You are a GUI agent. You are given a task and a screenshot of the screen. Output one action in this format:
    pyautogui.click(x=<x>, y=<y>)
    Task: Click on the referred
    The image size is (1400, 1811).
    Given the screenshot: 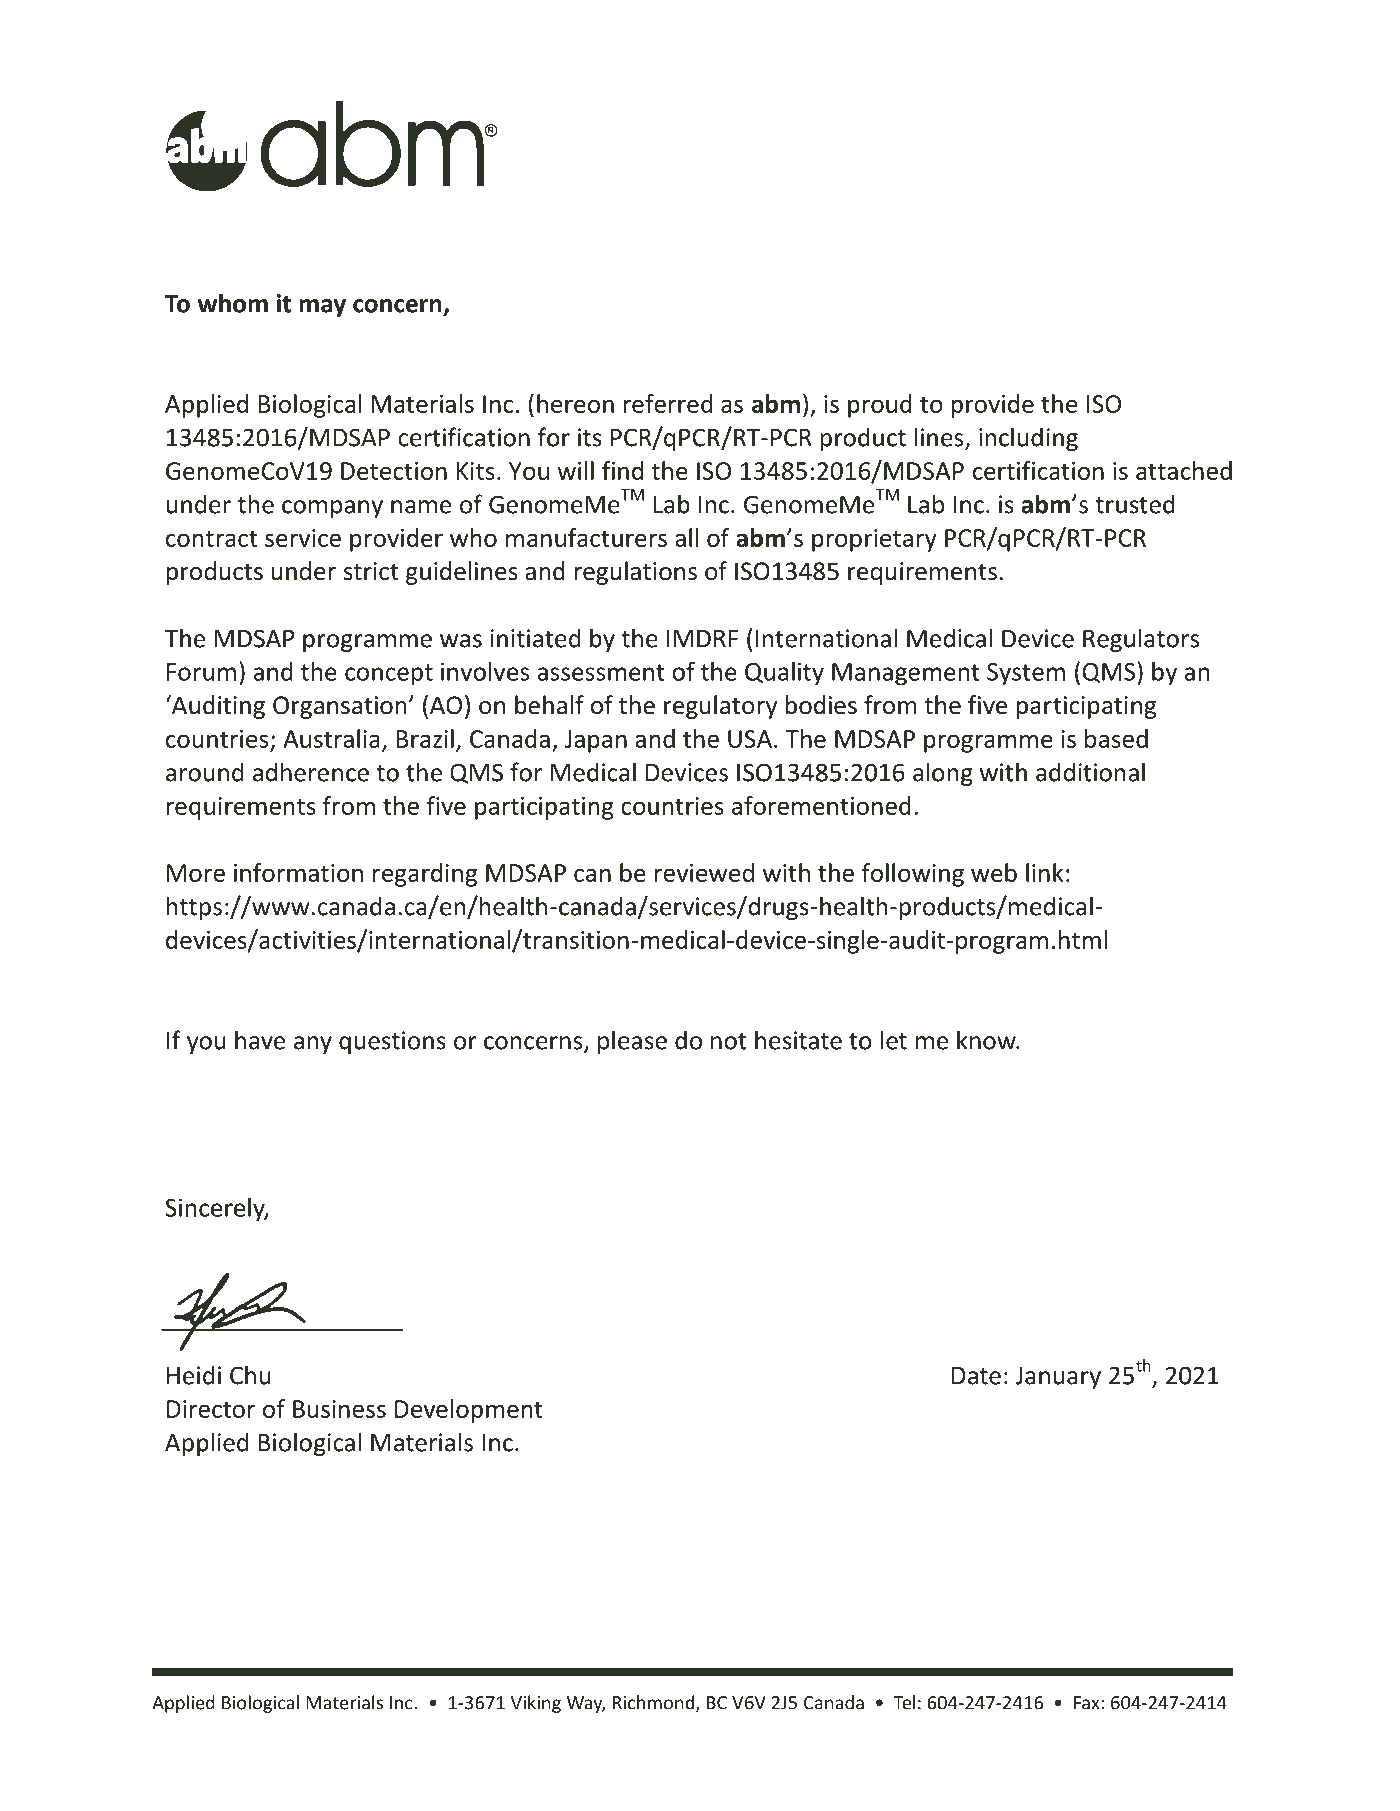 What is the action you would take?
    pyautogui.click(x=668, y=403)
